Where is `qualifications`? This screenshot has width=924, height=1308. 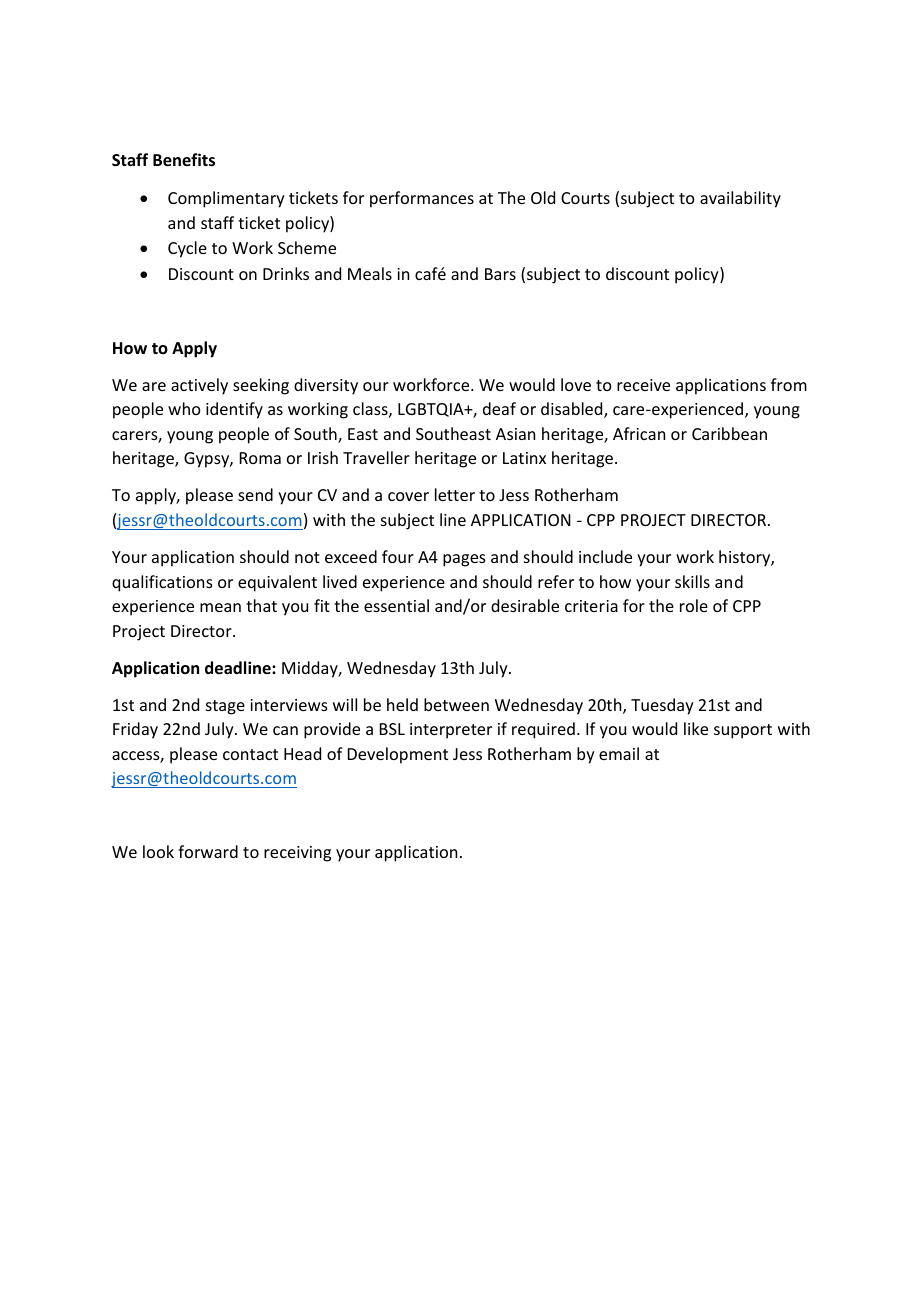 qualifications is located at coordinates (162, 583).
